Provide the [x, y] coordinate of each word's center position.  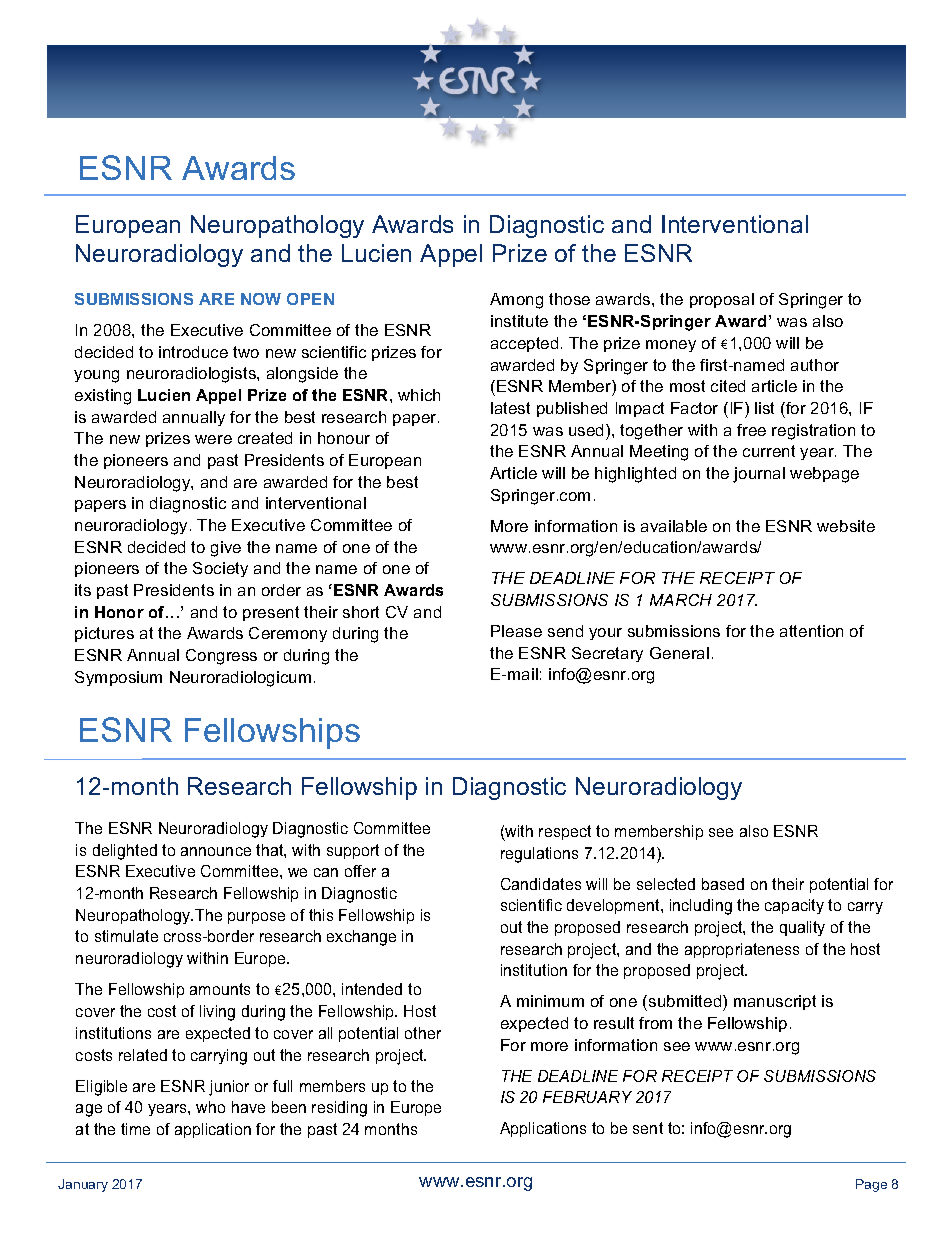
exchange [361, 938]
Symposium [118, 678]
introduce [193, 352]
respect [565, 832]
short [361, 612]
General [679, 653]
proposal [722, 300]
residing [339, 1109]
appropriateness [742, 950]
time [135, 1129]
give [226, 549]
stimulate [126, 936]
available [674, 526]
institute [519, 321]
